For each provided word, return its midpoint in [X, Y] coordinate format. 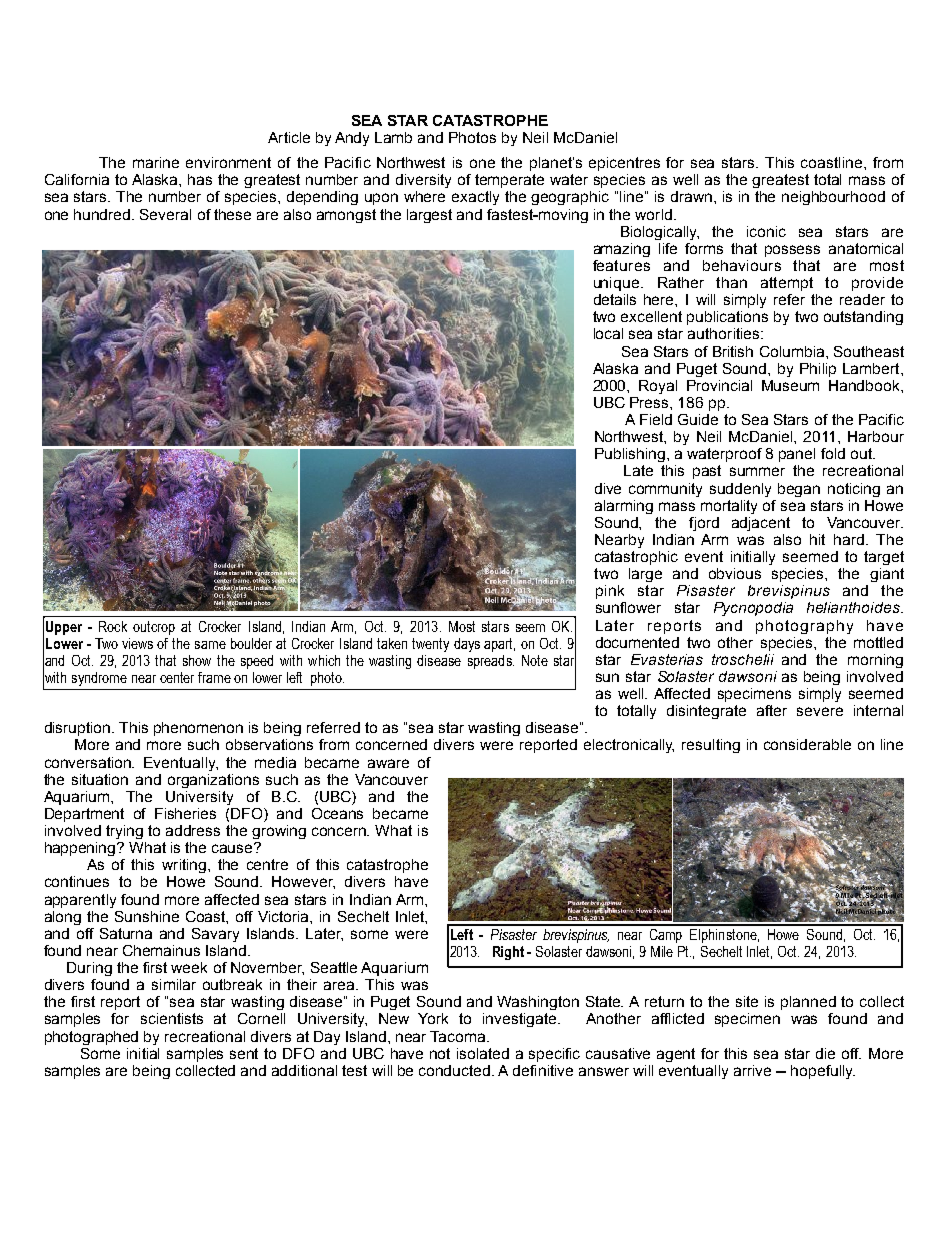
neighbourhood [833, 198]
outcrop [154, 628]
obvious [735, 573]
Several [165, 214]
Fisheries [185, 813]
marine [156, 162]
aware [388, 763]
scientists [172, 1018]
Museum [790, 385]
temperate [509, 181]
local [608, 333]
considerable [807, 744]
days [467, 645]
